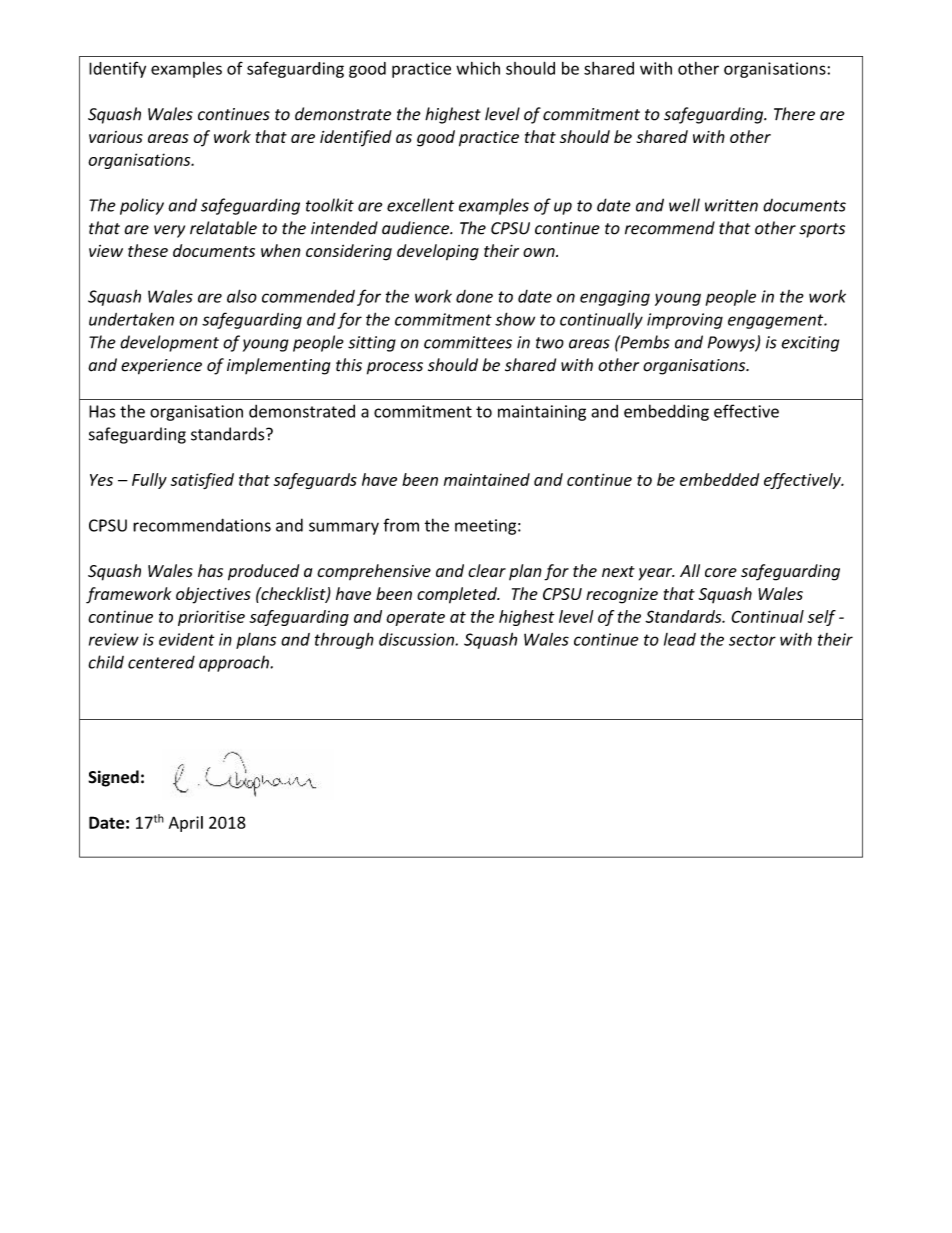 Image resolution: width=952 pixels, height=1233 pixels. Describe the element at coordinates (415, 619) in the document. I see `operate` at that location.
